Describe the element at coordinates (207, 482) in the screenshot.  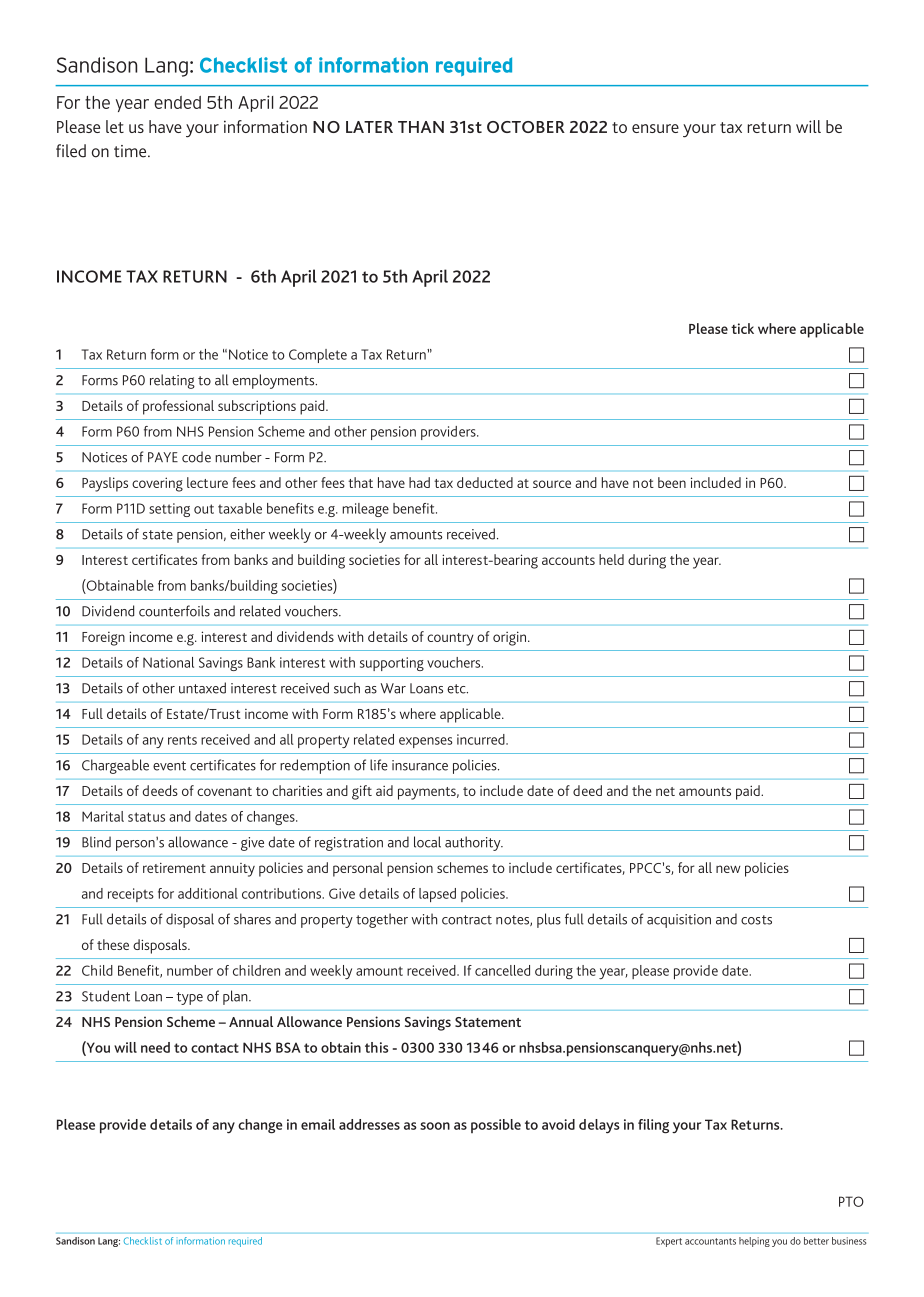
I see `lecture` at that location.
